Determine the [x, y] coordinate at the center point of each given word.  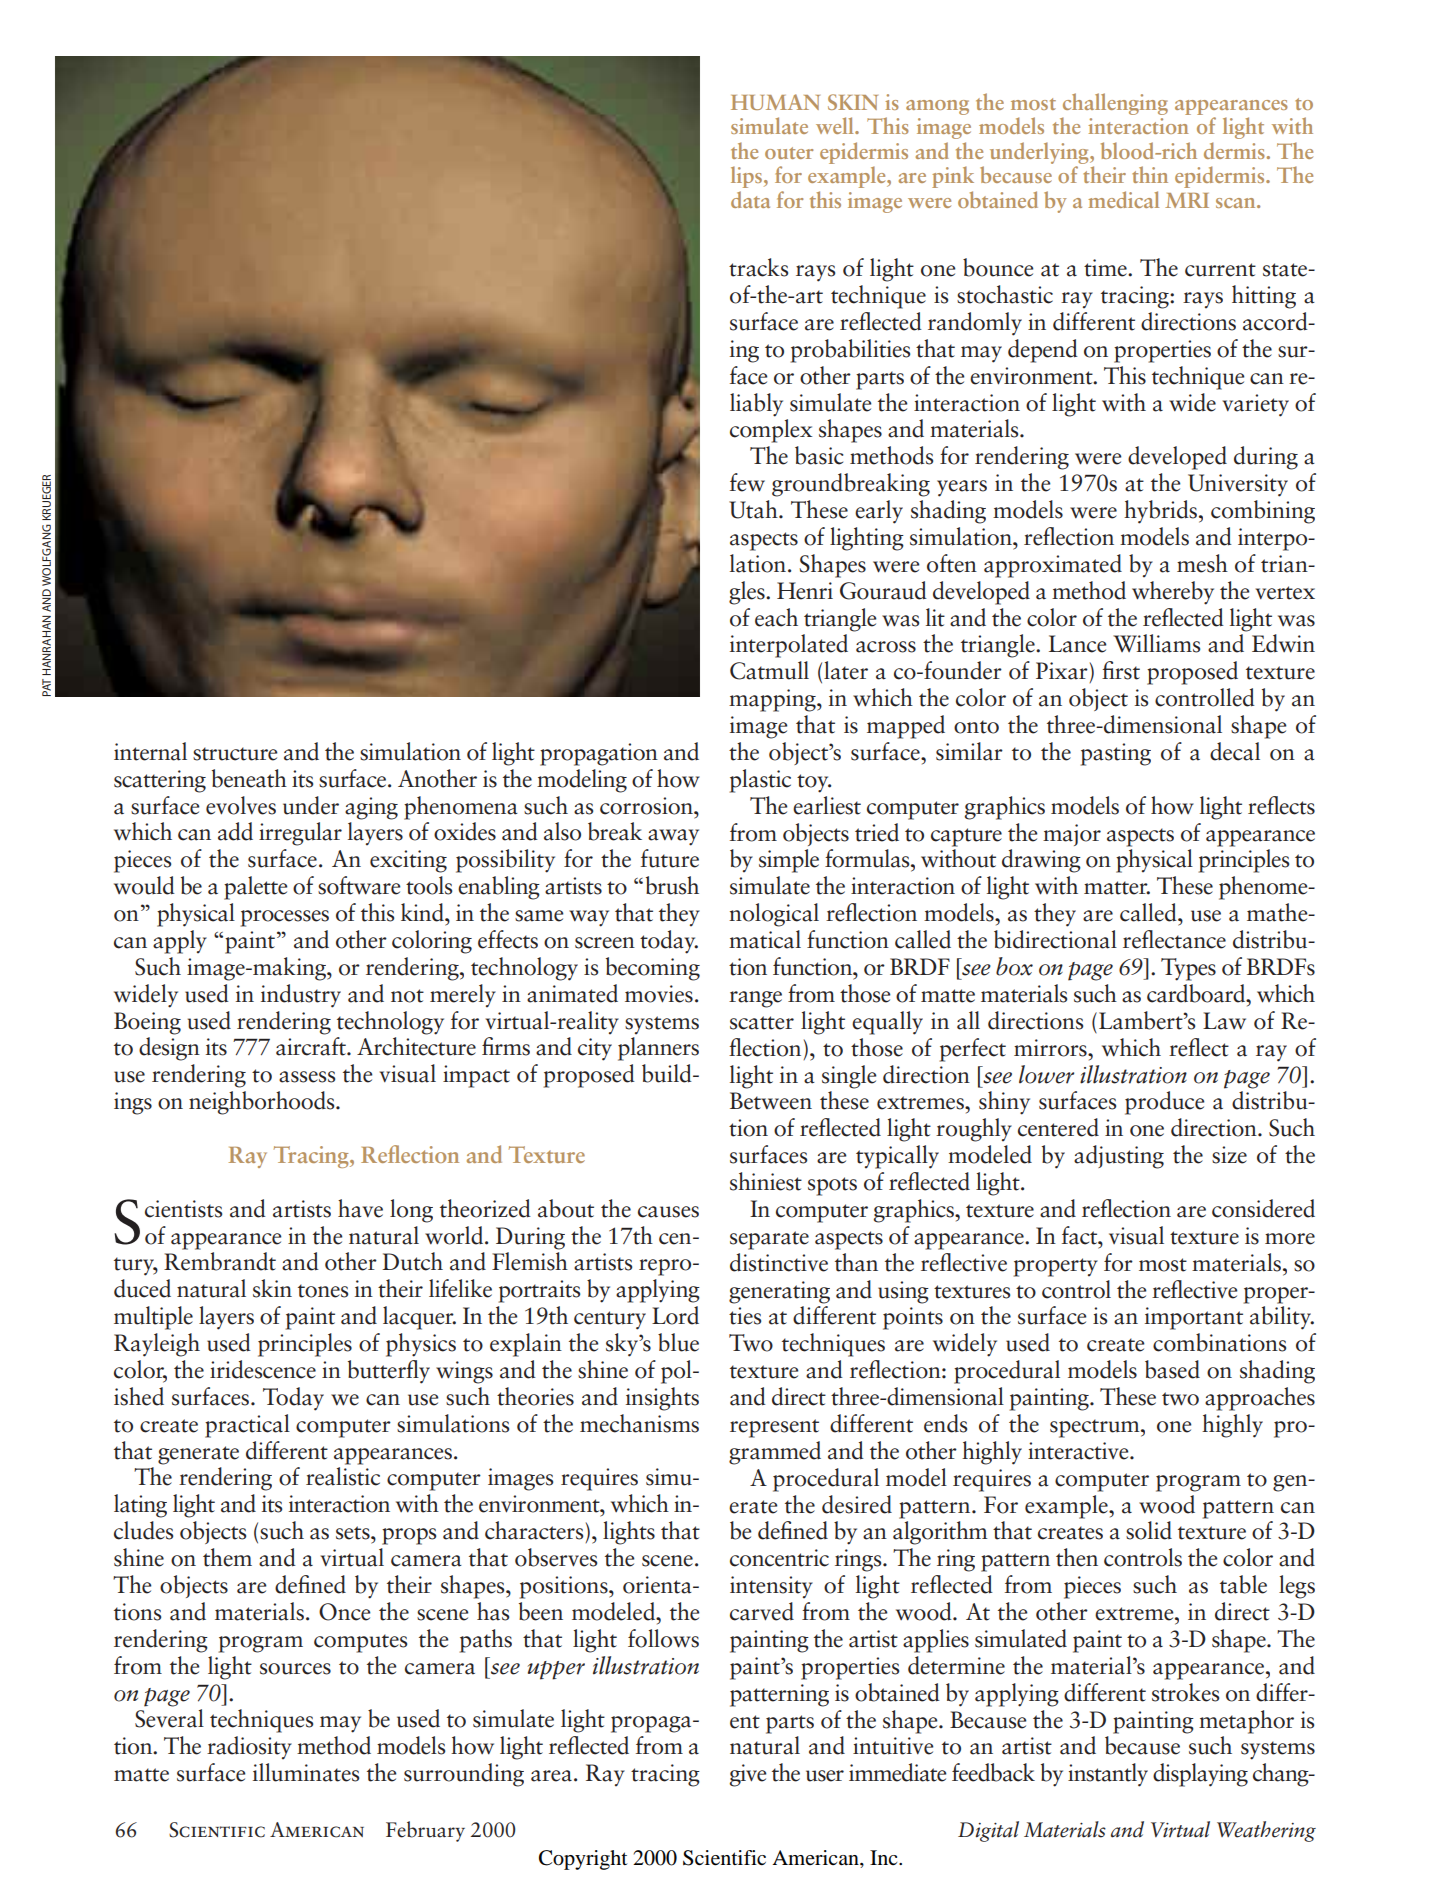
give [748, 1775]
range [755, 999]
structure [235, 754]
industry [301, 996]
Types [1188, 969]
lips [746, 177]
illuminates [306, 1772]
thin [1150, 174]
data [750, 199]
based [1172, 1369]
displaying [1200, 1775]
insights [662, 1399]
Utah [754, 509]
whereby [1173, 593]
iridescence [263, 1369]
